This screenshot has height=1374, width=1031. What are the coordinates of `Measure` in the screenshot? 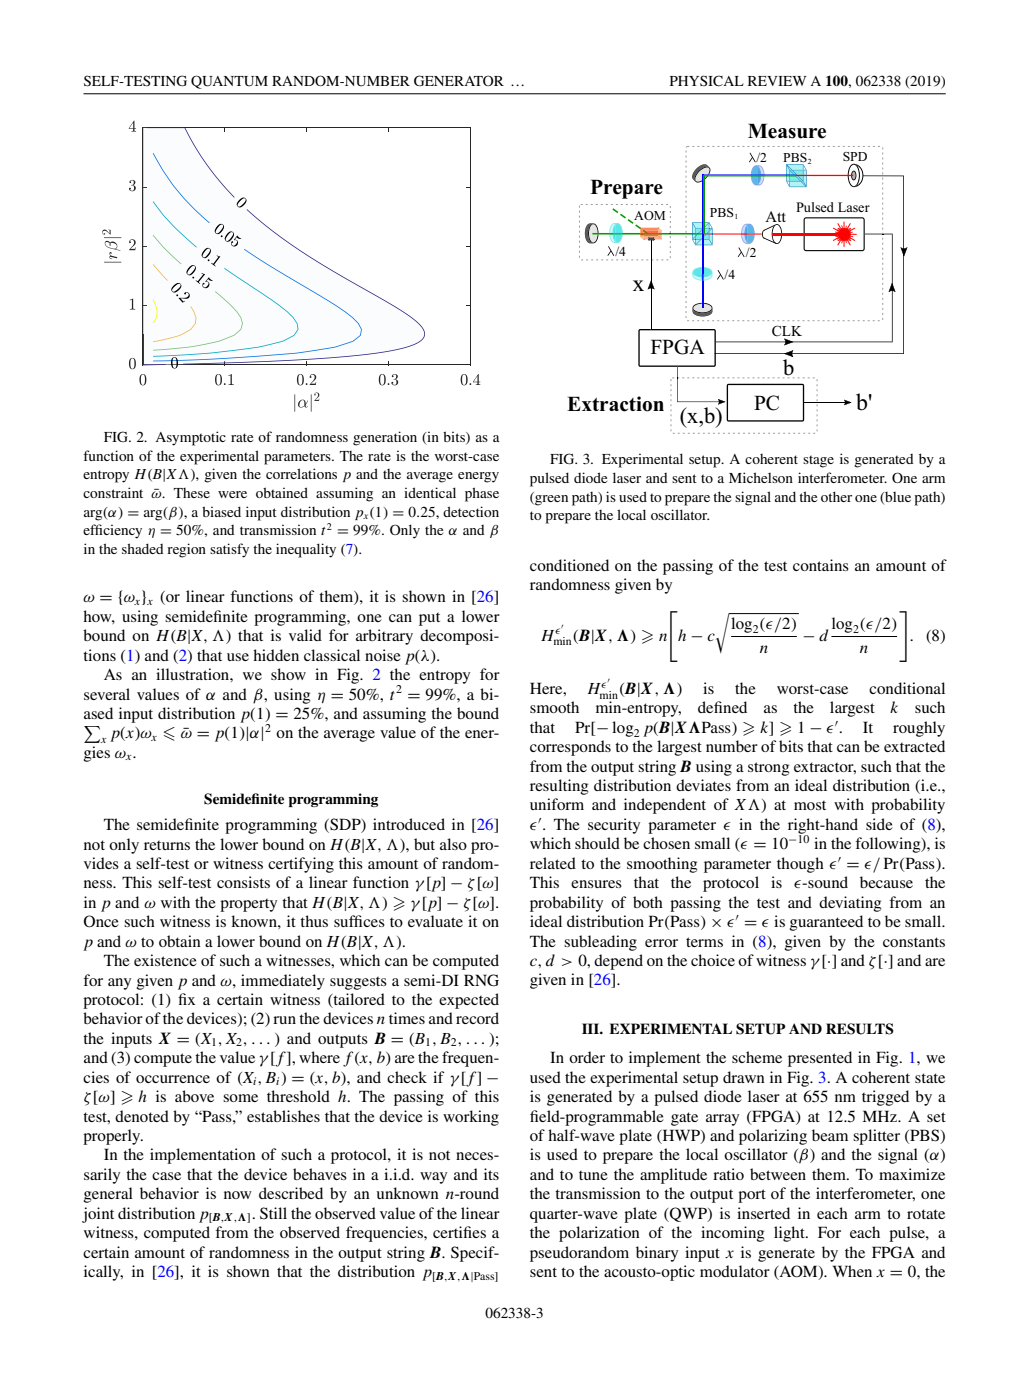 It's located at (787, 131).
